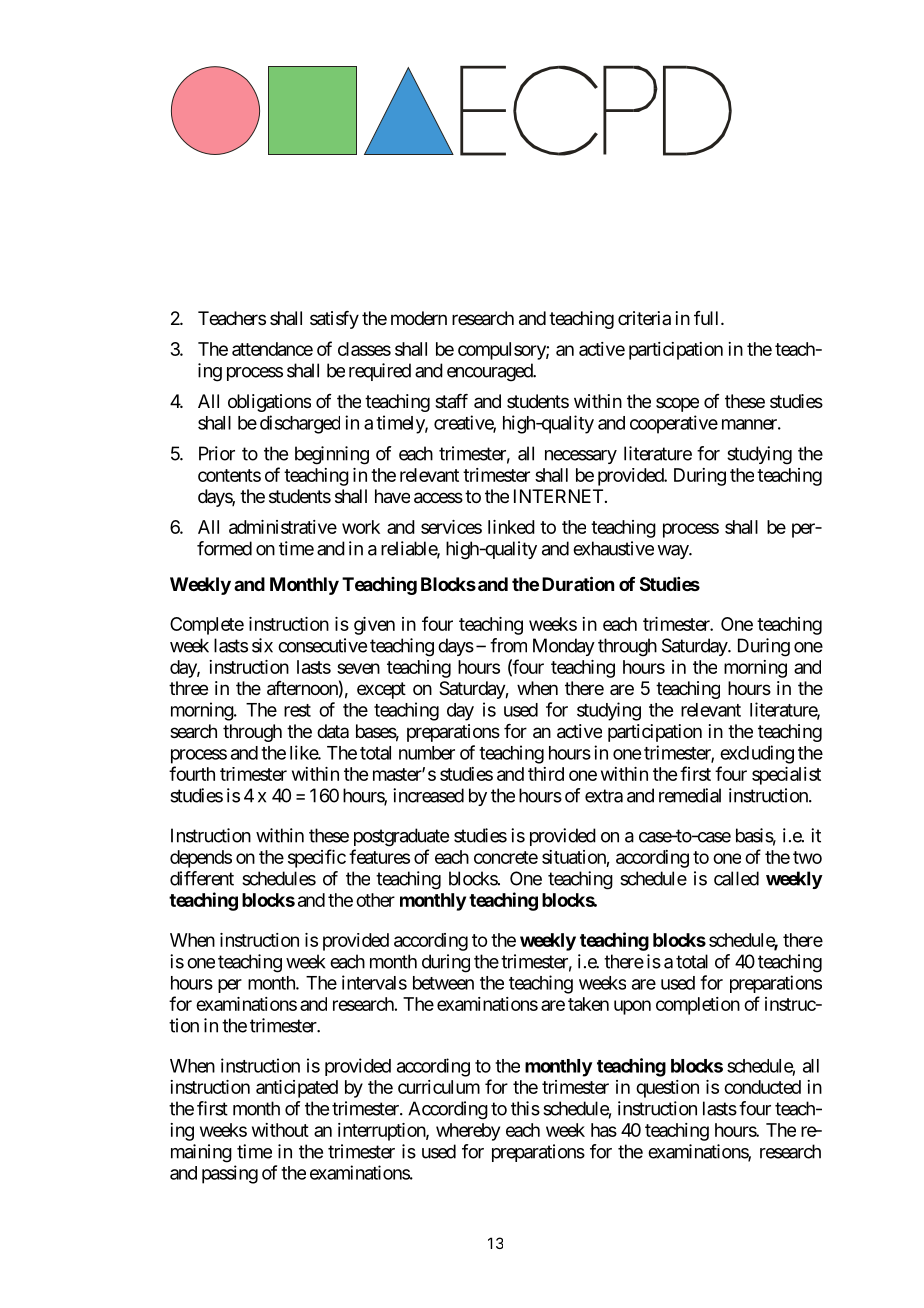 This document has height=1308, width=924. I want to click on from, so click(508, 645).
